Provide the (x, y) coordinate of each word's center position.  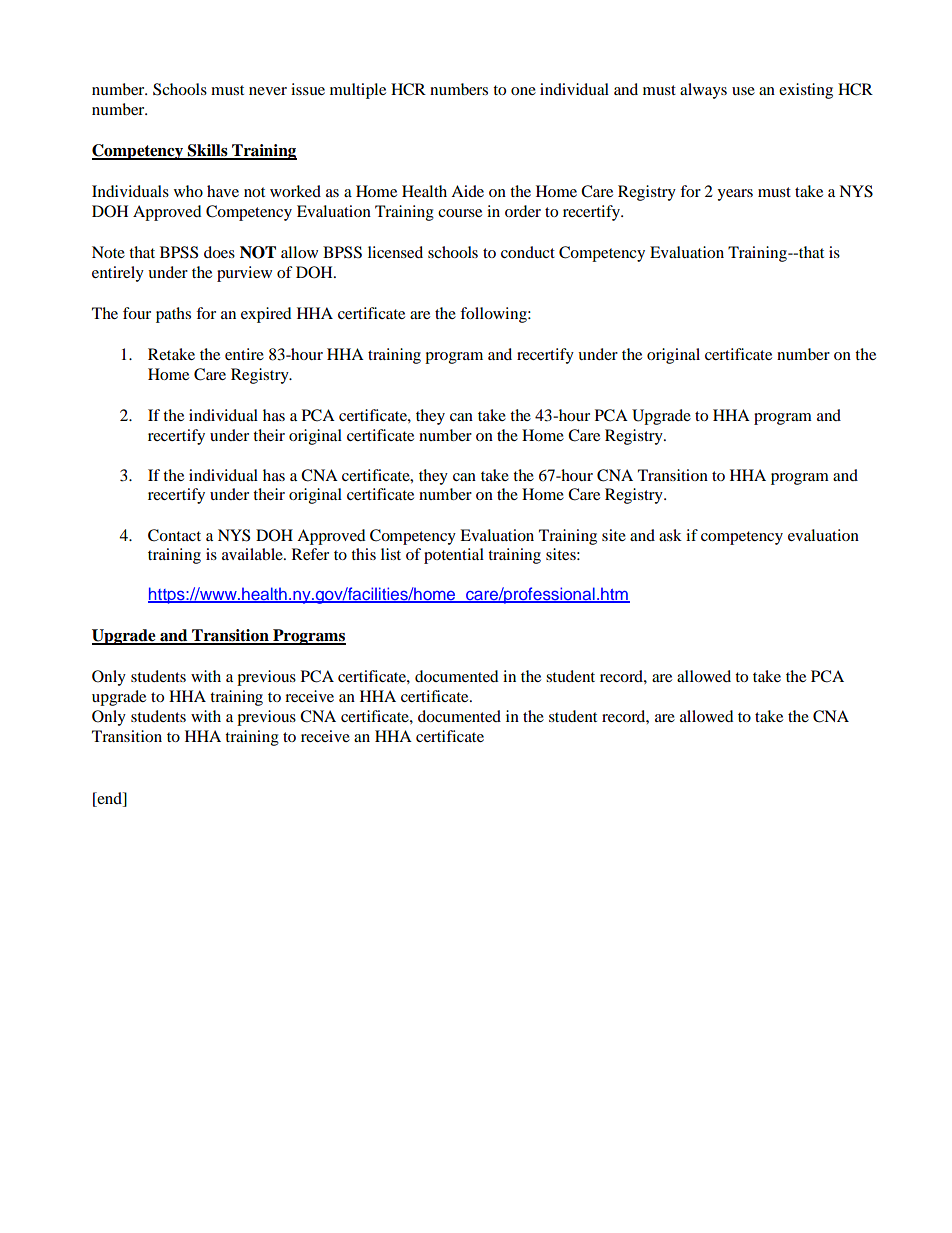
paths (173, 315)
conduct (528, 252)
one (523, 91)
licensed (395, 252)
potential (454, 556)
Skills (208, 151)
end (109, 798)
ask (670, 535)
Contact (174, 535)
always (703, 91)
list (391, 554)
